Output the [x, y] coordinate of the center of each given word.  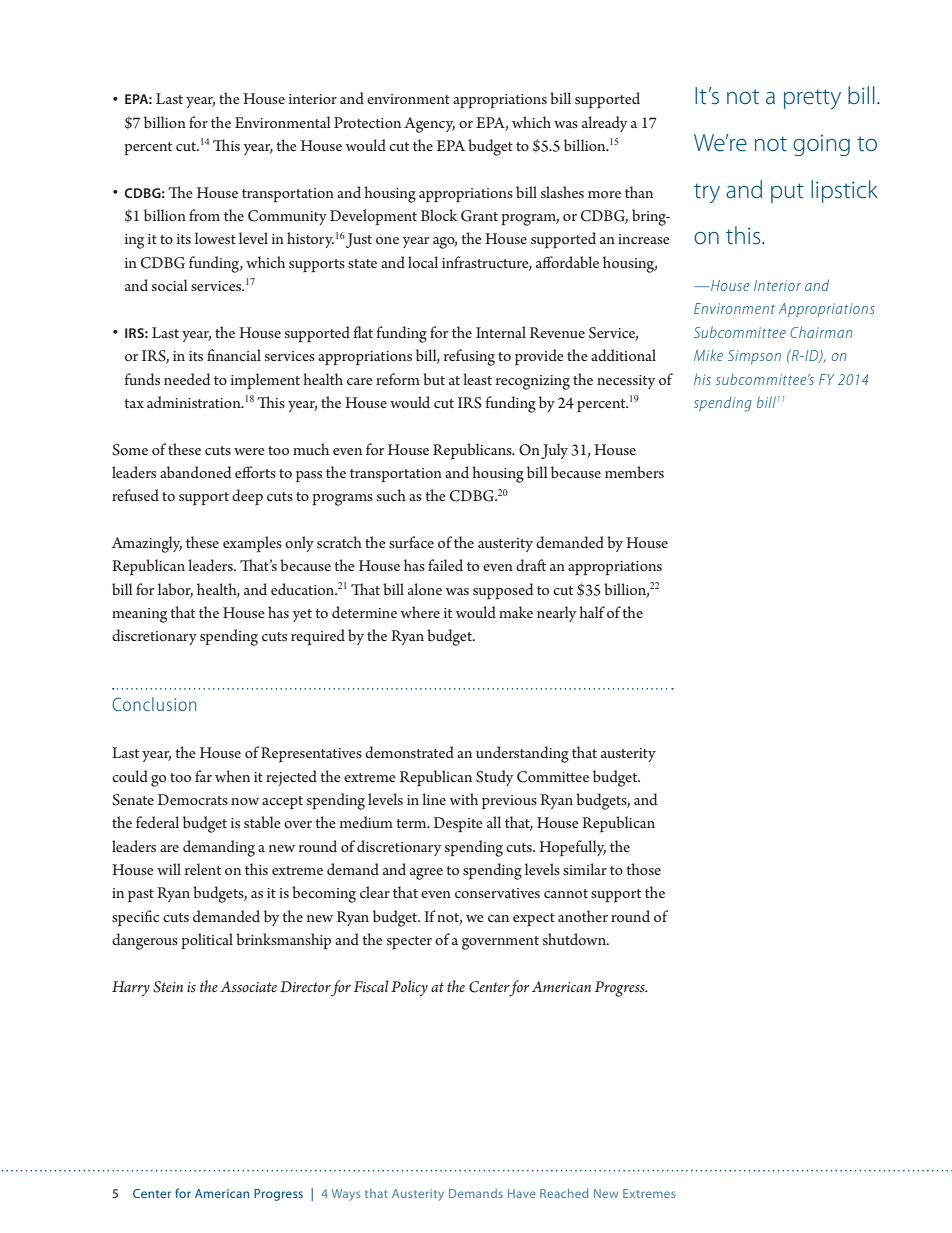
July [554, 451]
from [204, 215]
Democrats [193, 799]
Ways [346, 1195]
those [643, 869]
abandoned [195, 472]
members [634, 472]
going [821, 145]
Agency [429, 125]
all [494, 822]
